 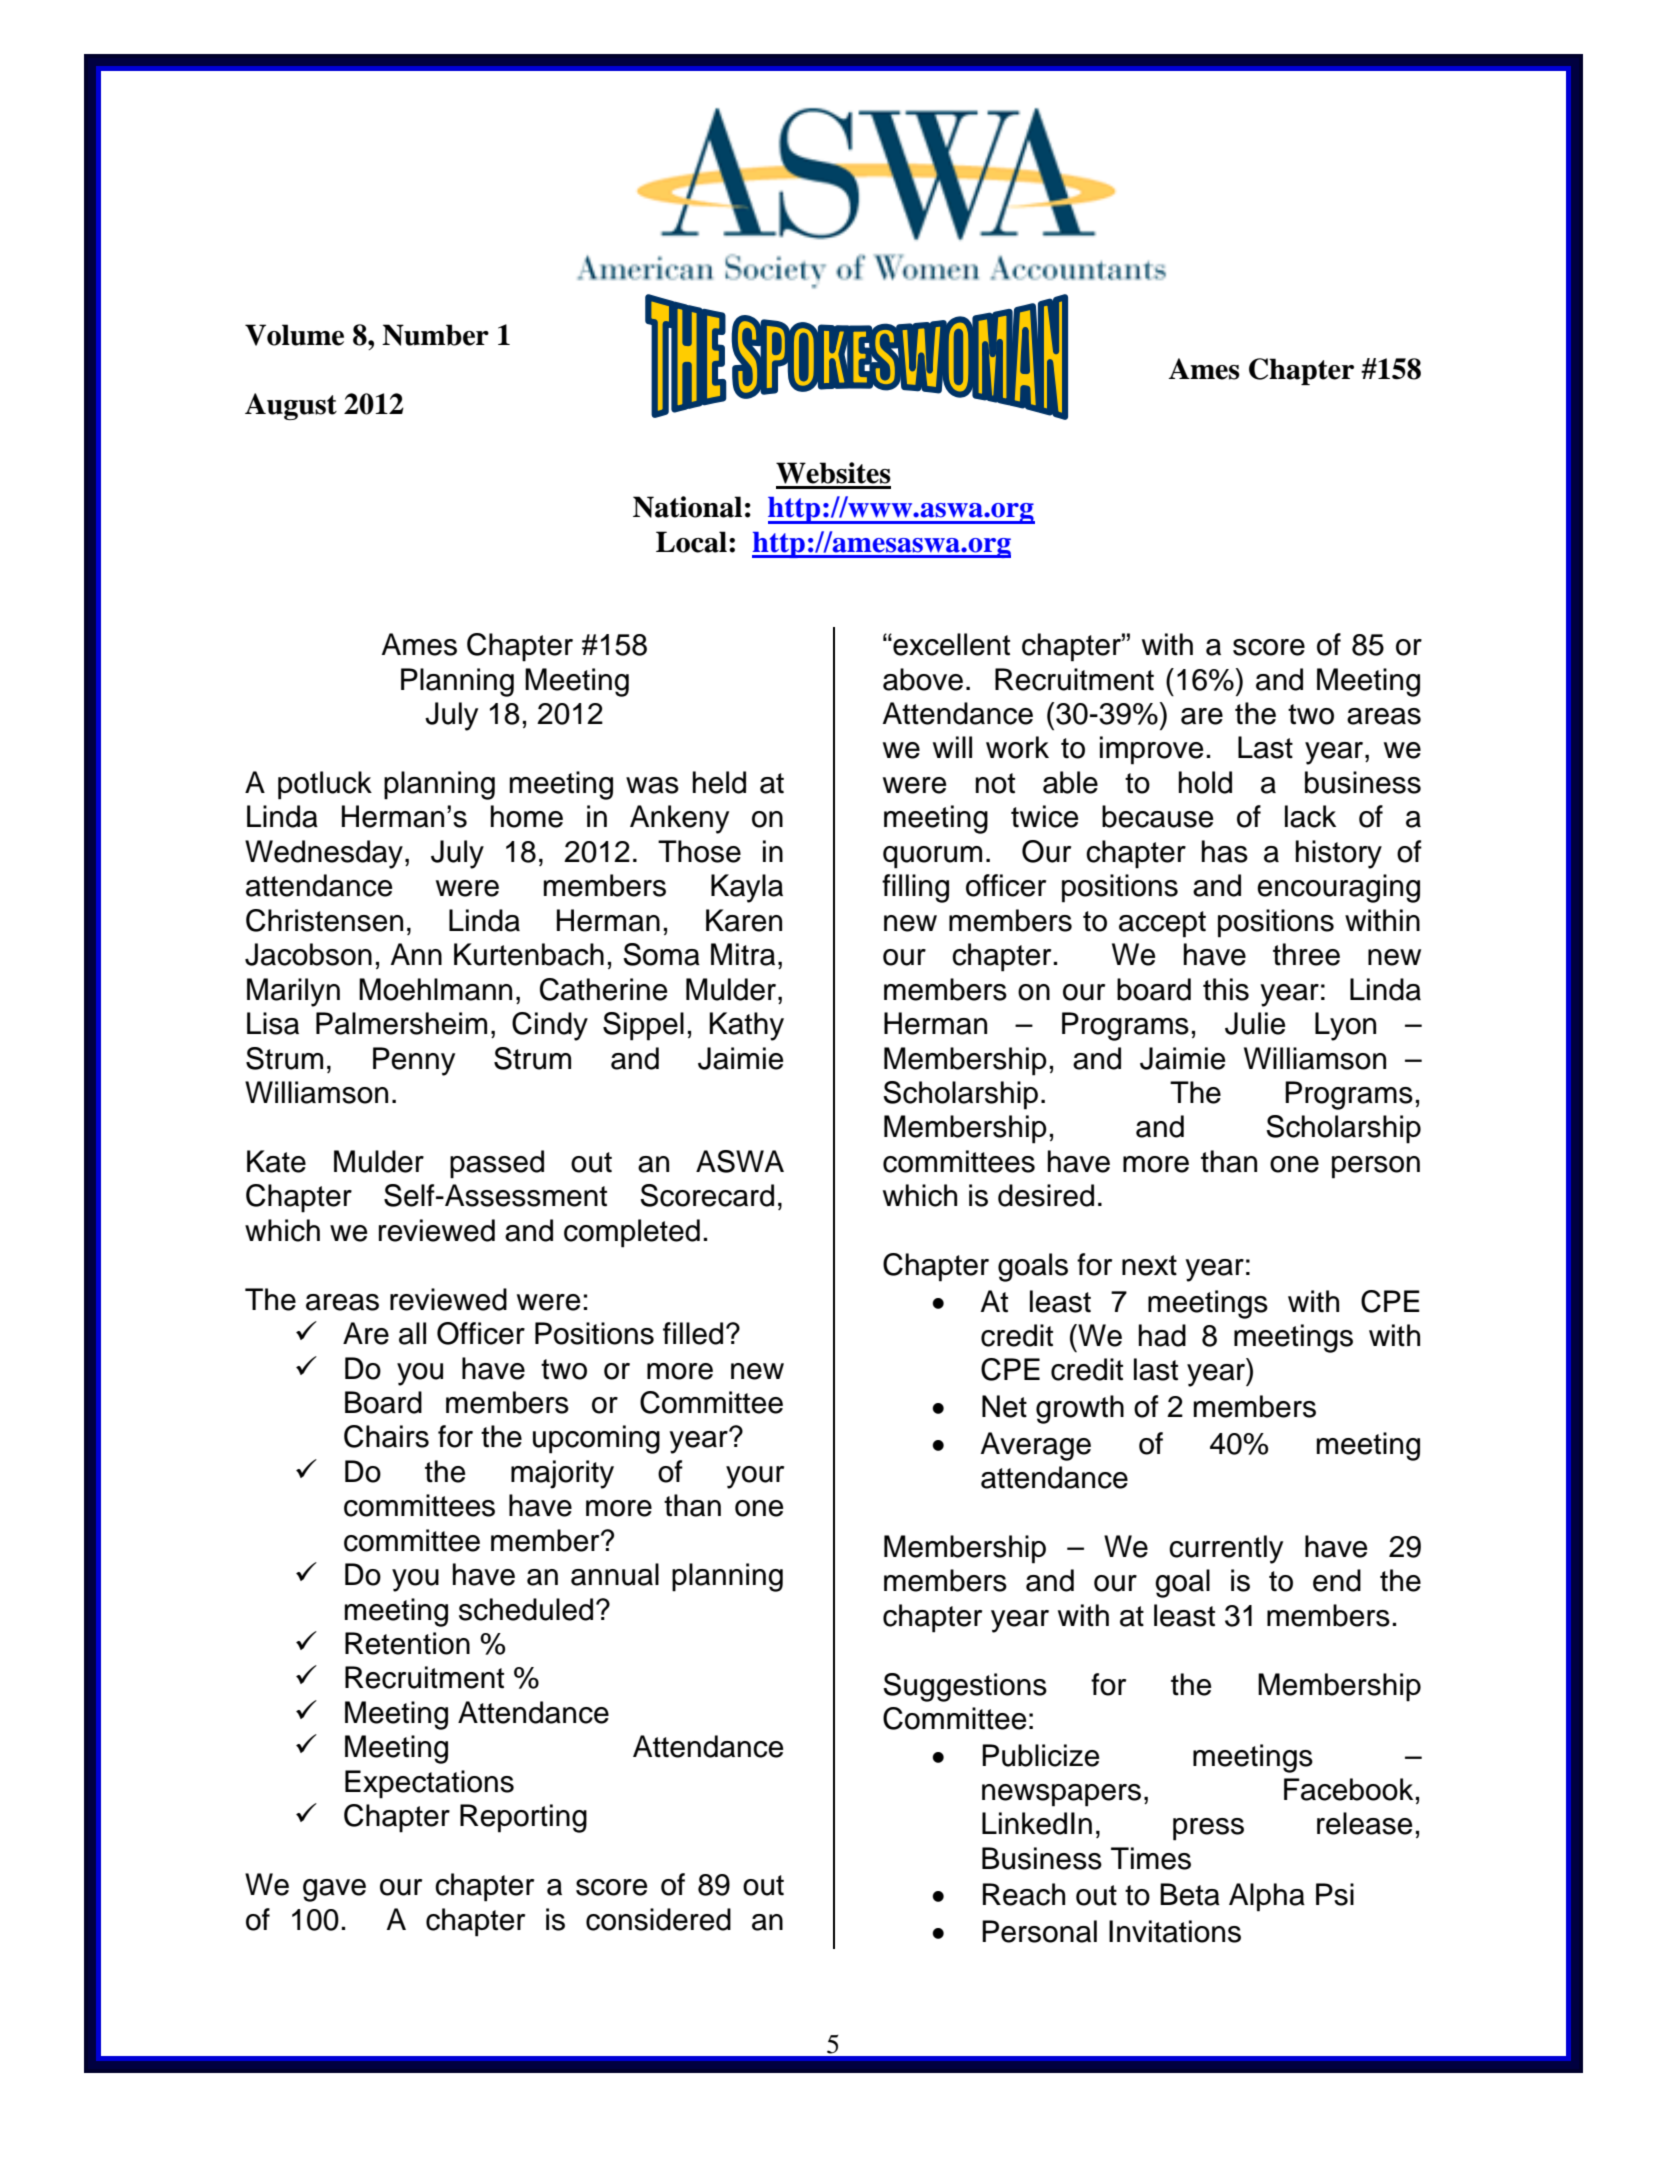 I want to click on Number, so click(x=435, y=335).
